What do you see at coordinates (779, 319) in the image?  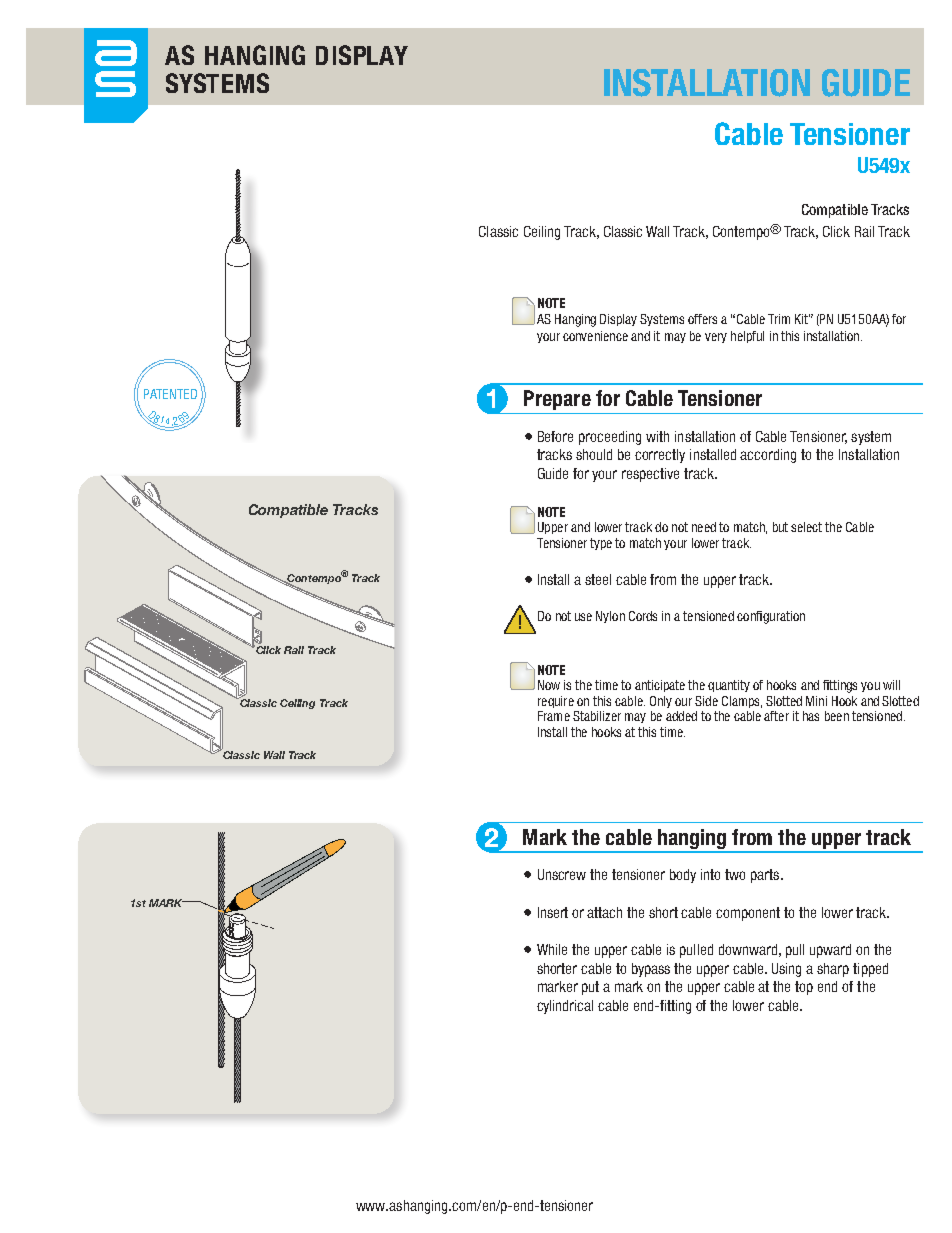 I see `Trim` at bounding box center [779, 319].
